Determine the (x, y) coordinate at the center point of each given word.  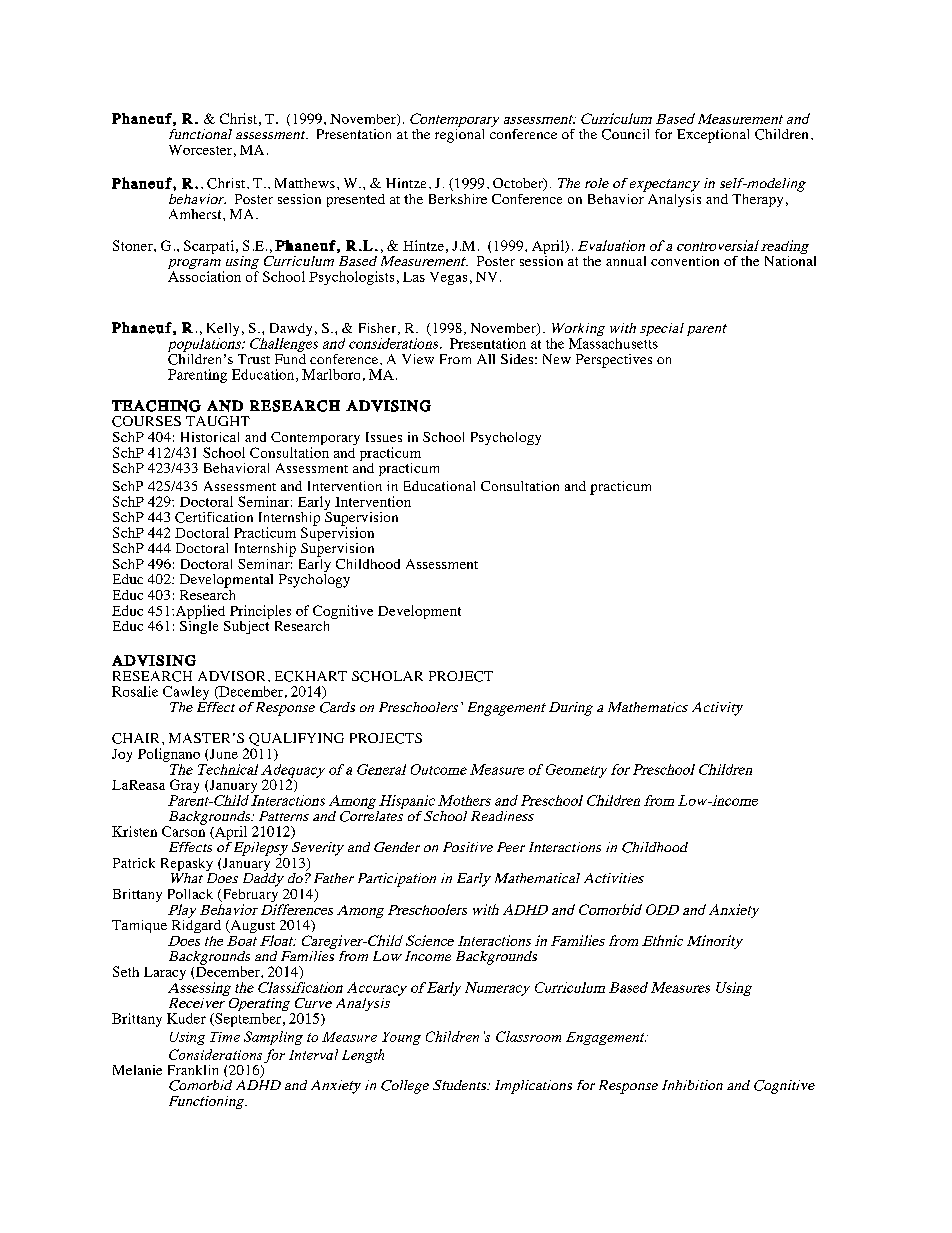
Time (225, 1037)
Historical (210, 437)
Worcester (200, 150)
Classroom (528, 1036)
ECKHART (311, 676)
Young (401, 1038)
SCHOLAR (387, 676)
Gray (184, 787)
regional (459, 134)
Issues (384, 437)
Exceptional (713, 136)
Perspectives (614, 361)
